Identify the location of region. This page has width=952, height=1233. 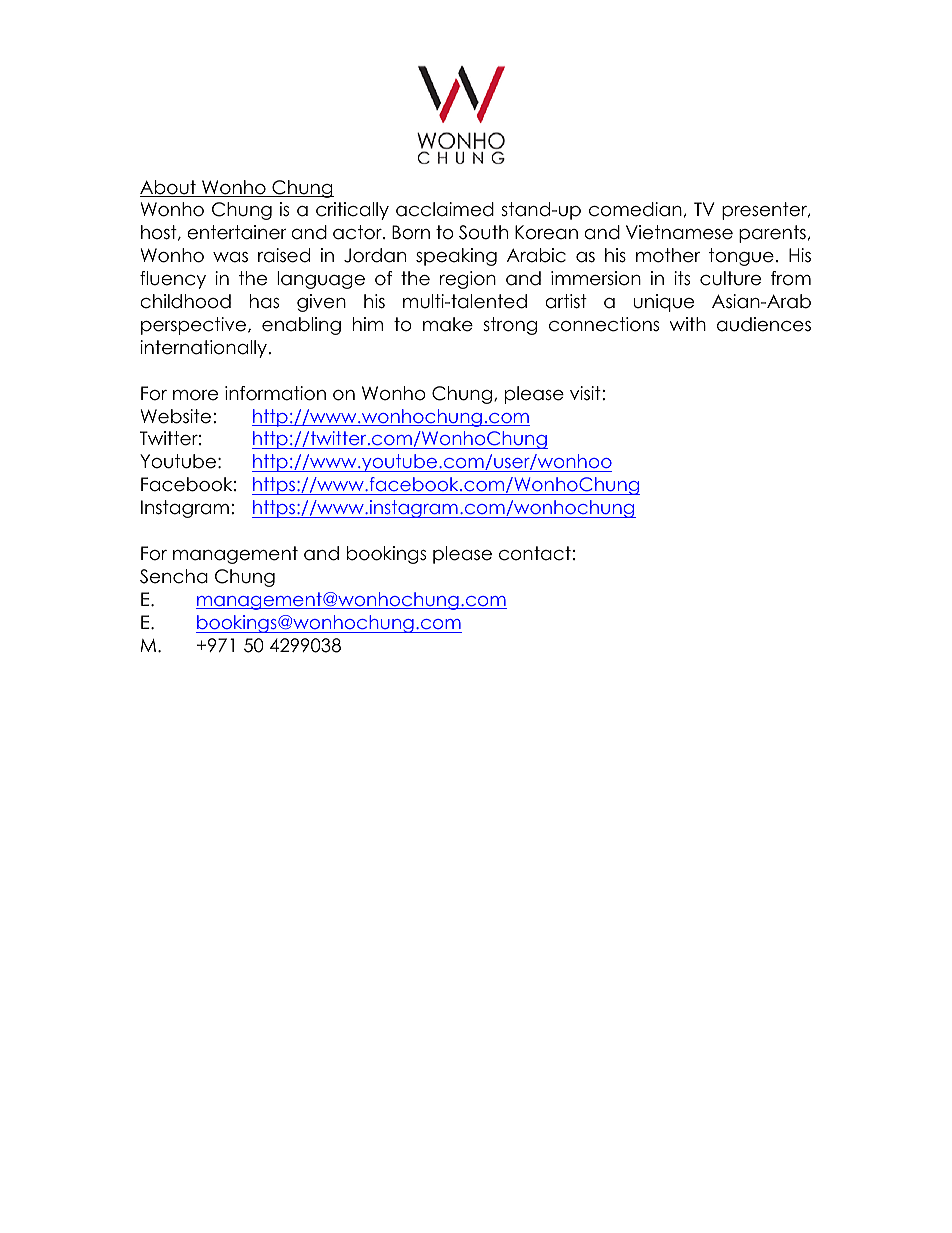
(468, 280).
